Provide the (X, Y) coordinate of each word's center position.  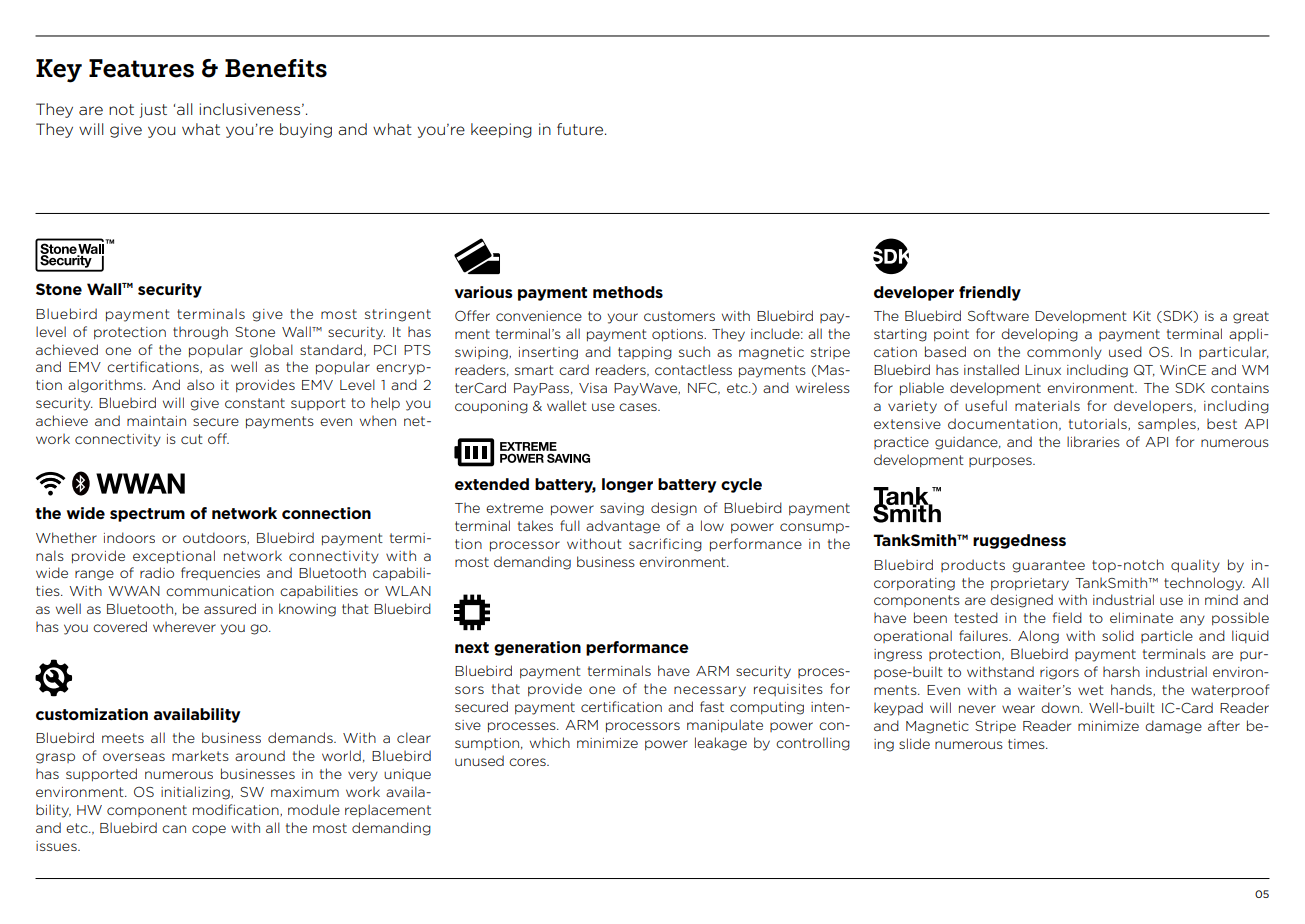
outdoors (215, 538)
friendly (990, 293)
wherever (184, 627)
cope (209, 830)
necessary (710, 691)
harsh (1121, 671)
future (581, 129)
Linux (1043, 370)
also (200, 384)
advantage (623, 527)
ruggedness (1019, 541)
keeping (501, 130)
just (153, 110)
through (200, 333)
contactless (693, 369)
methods (628, 292)
